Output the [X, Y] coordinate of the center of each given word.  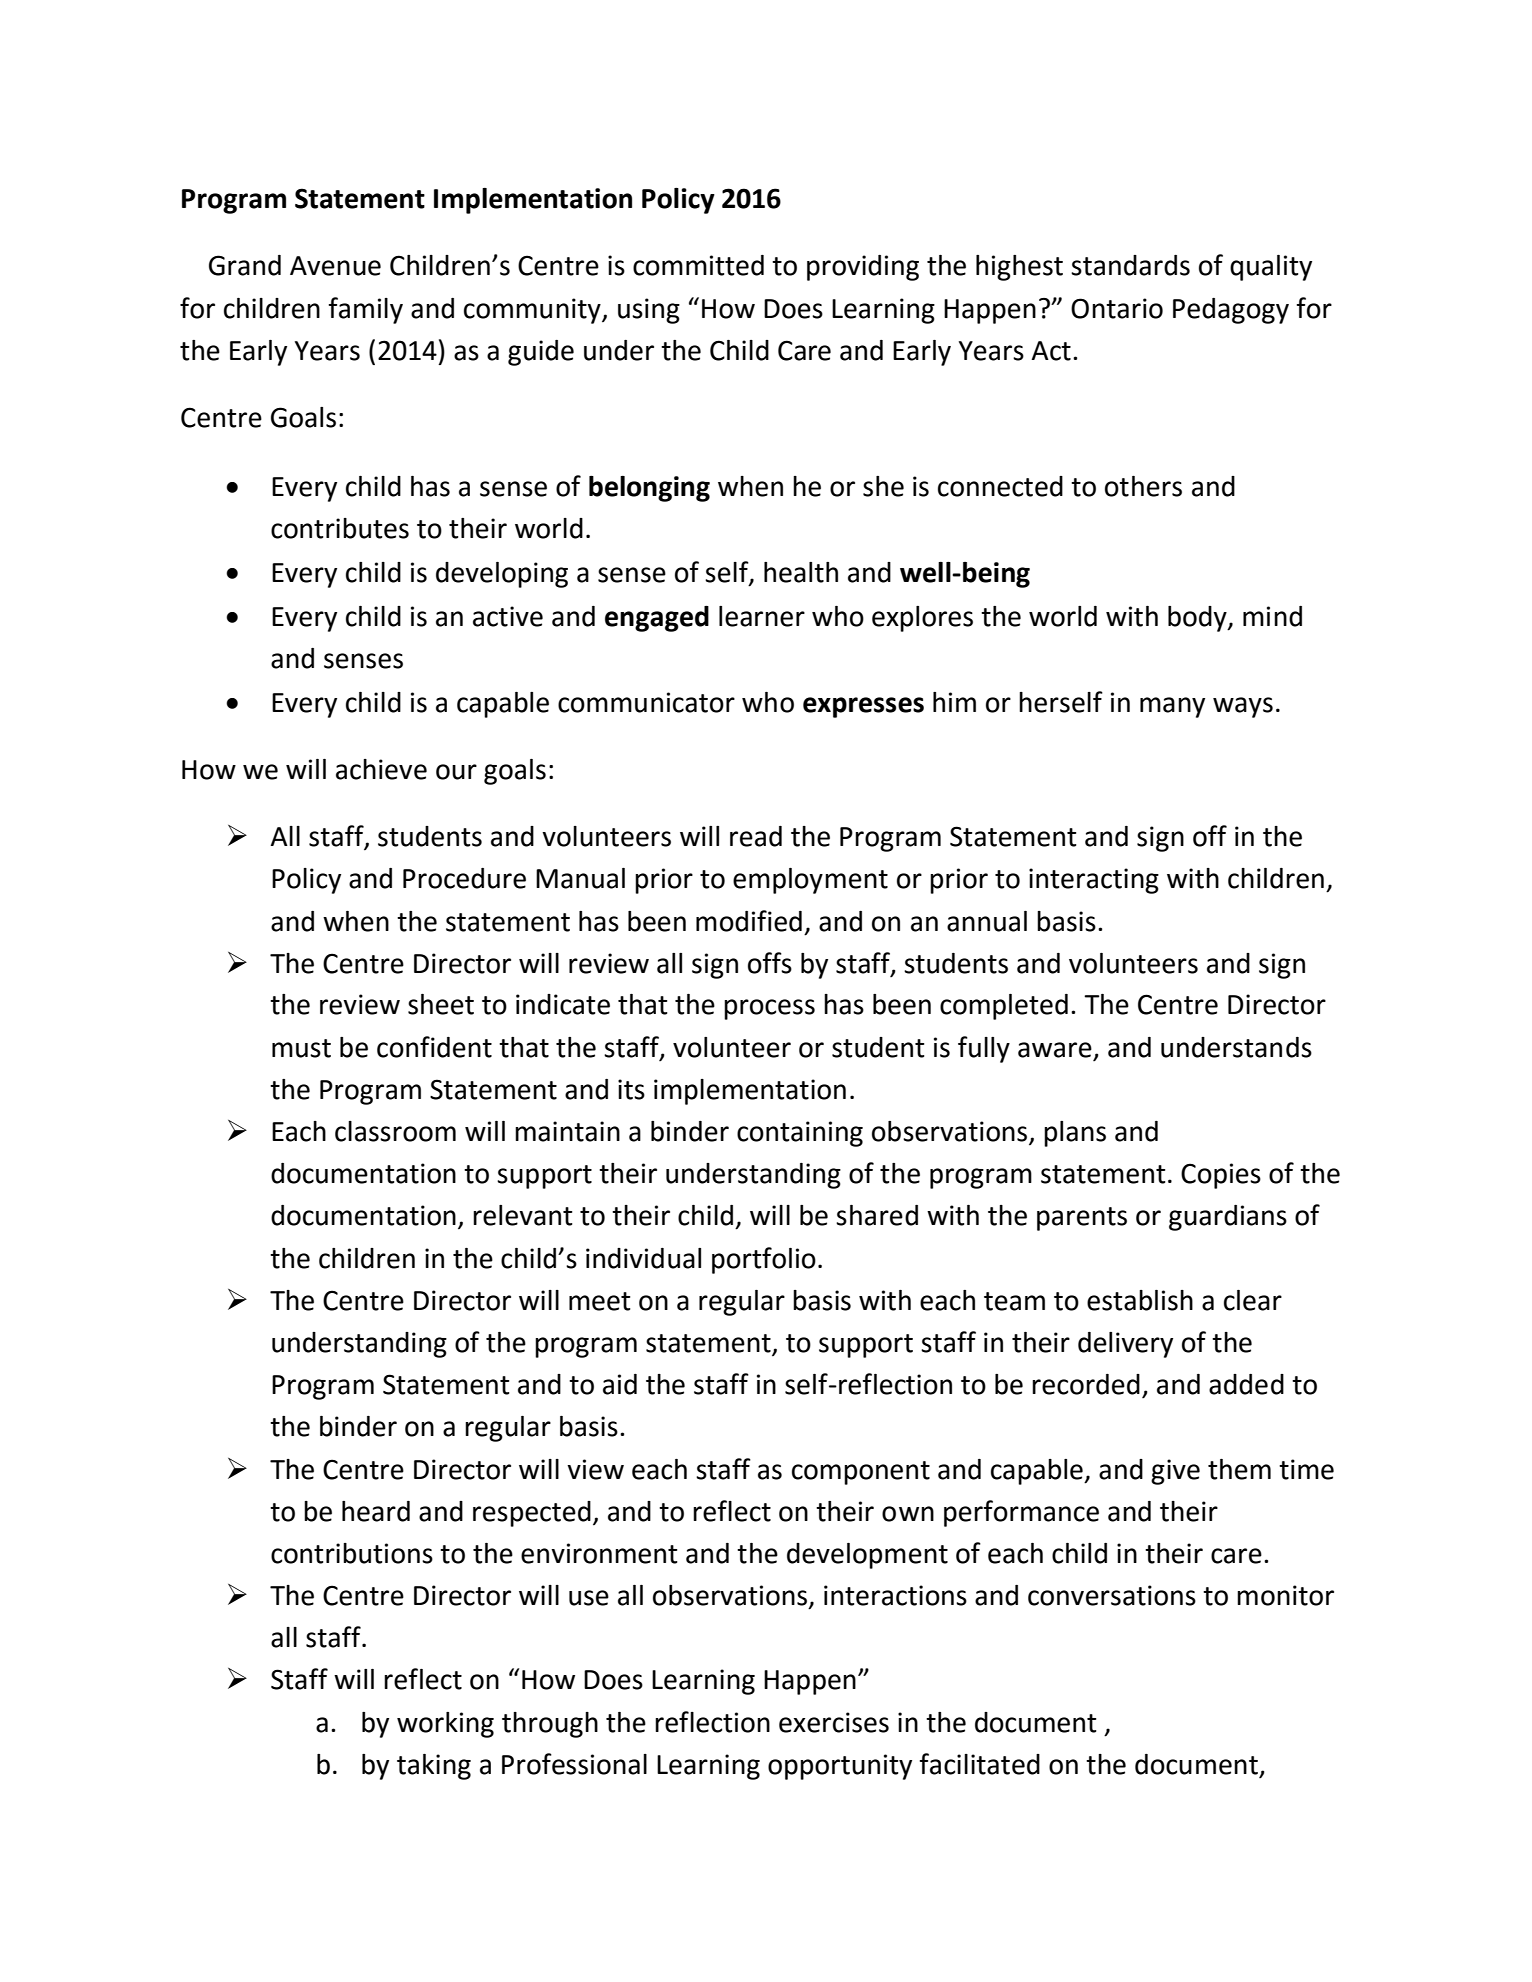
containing [800, 1134]
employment [810, 881]
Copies [1221, 1176]
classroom [395, 1131]
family [365, 310]
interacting [1094, 881]
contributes [340, 528]
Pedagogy [1231, 311]
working [445, 1725]
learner [762, 616]
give [1175, 1472]
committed [698, 265]
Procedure [464, 878]
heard [376, 1511]
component [861, 1473]
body [1198, 619]
